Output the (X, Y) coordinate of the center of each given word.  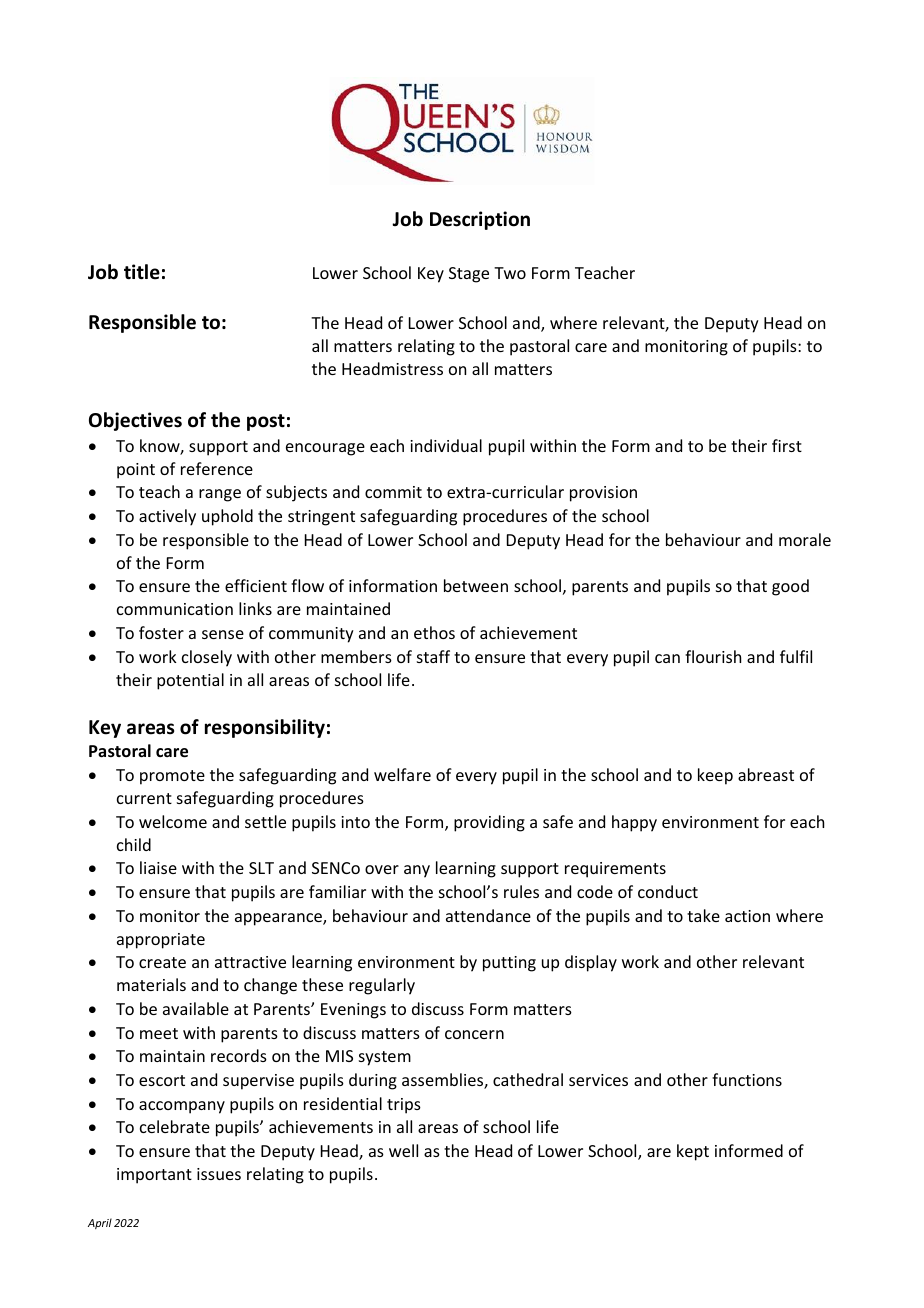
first (787, 445)
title (142, 272)
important (154, 1176)
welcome (173, 821)
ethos (434, 632)
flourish (713, 656)
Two (510, 273)
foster (161, 632)
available (196, 1008)
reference (217, 468)
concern (474, 1034)
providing (489, 823)
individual (446, 445)
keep (715, 776)
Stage (469, 275)
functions (747, 1079)
